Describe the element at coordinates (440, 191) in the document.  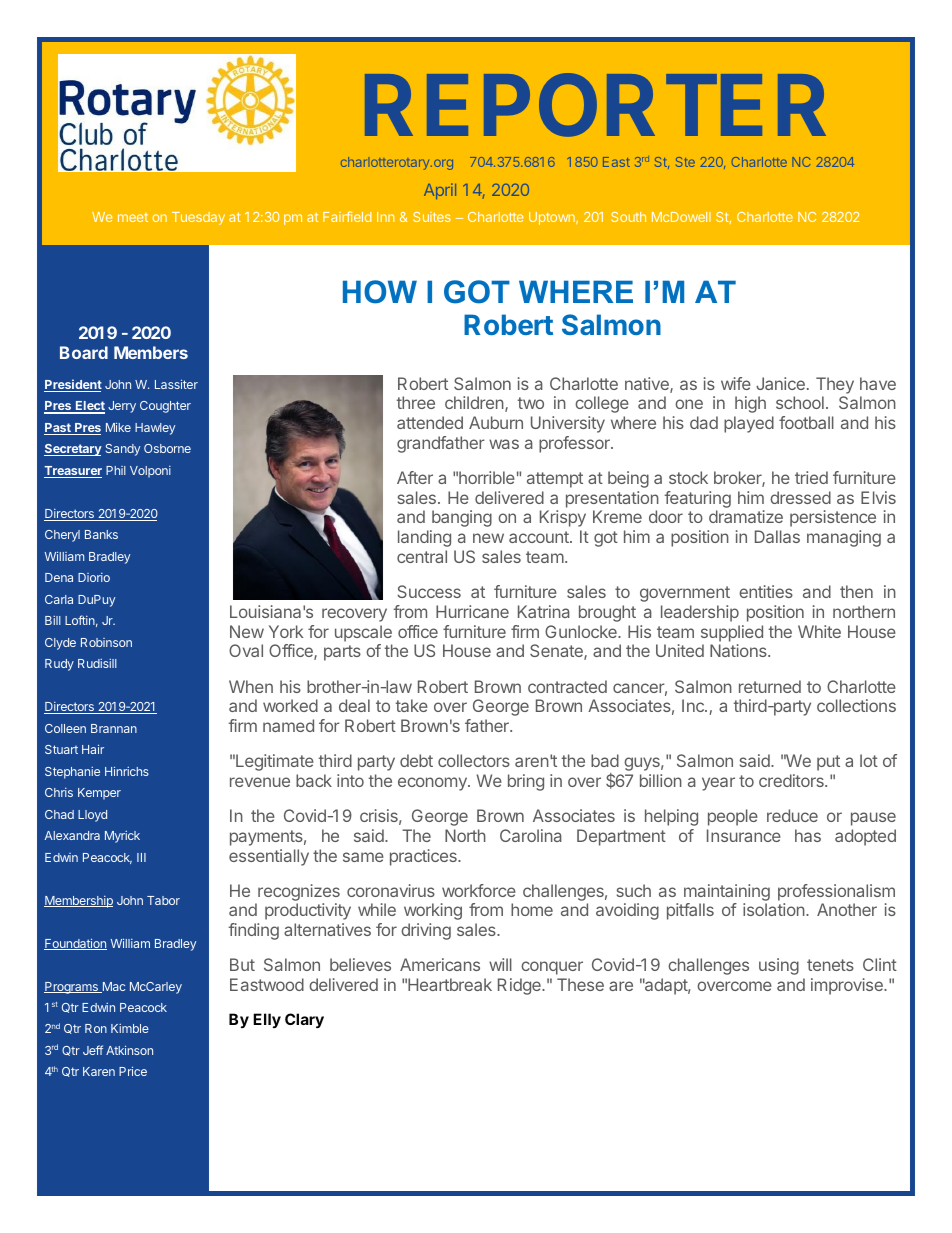
I see `April` at that location.
